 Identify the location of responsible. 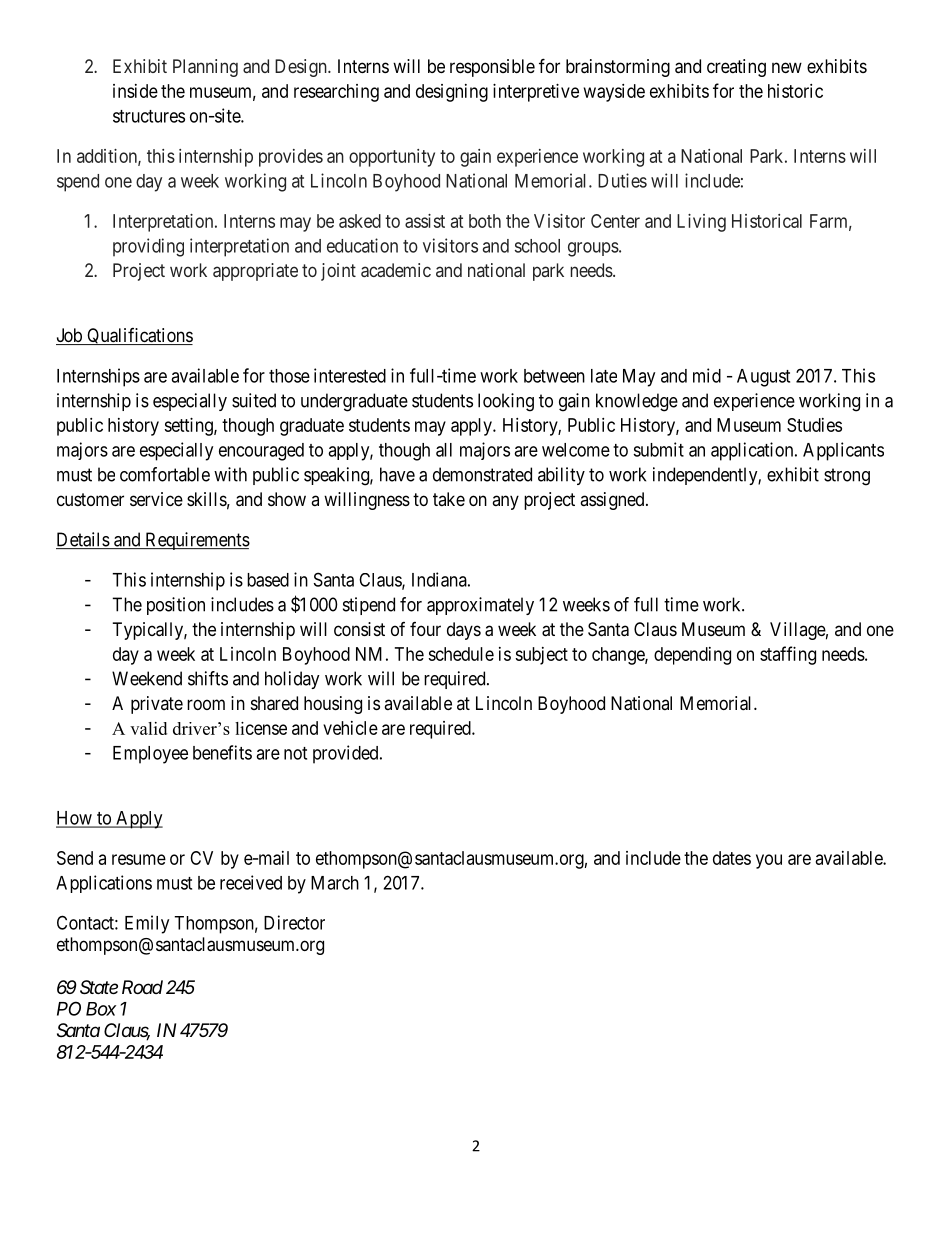
(492, 68).
